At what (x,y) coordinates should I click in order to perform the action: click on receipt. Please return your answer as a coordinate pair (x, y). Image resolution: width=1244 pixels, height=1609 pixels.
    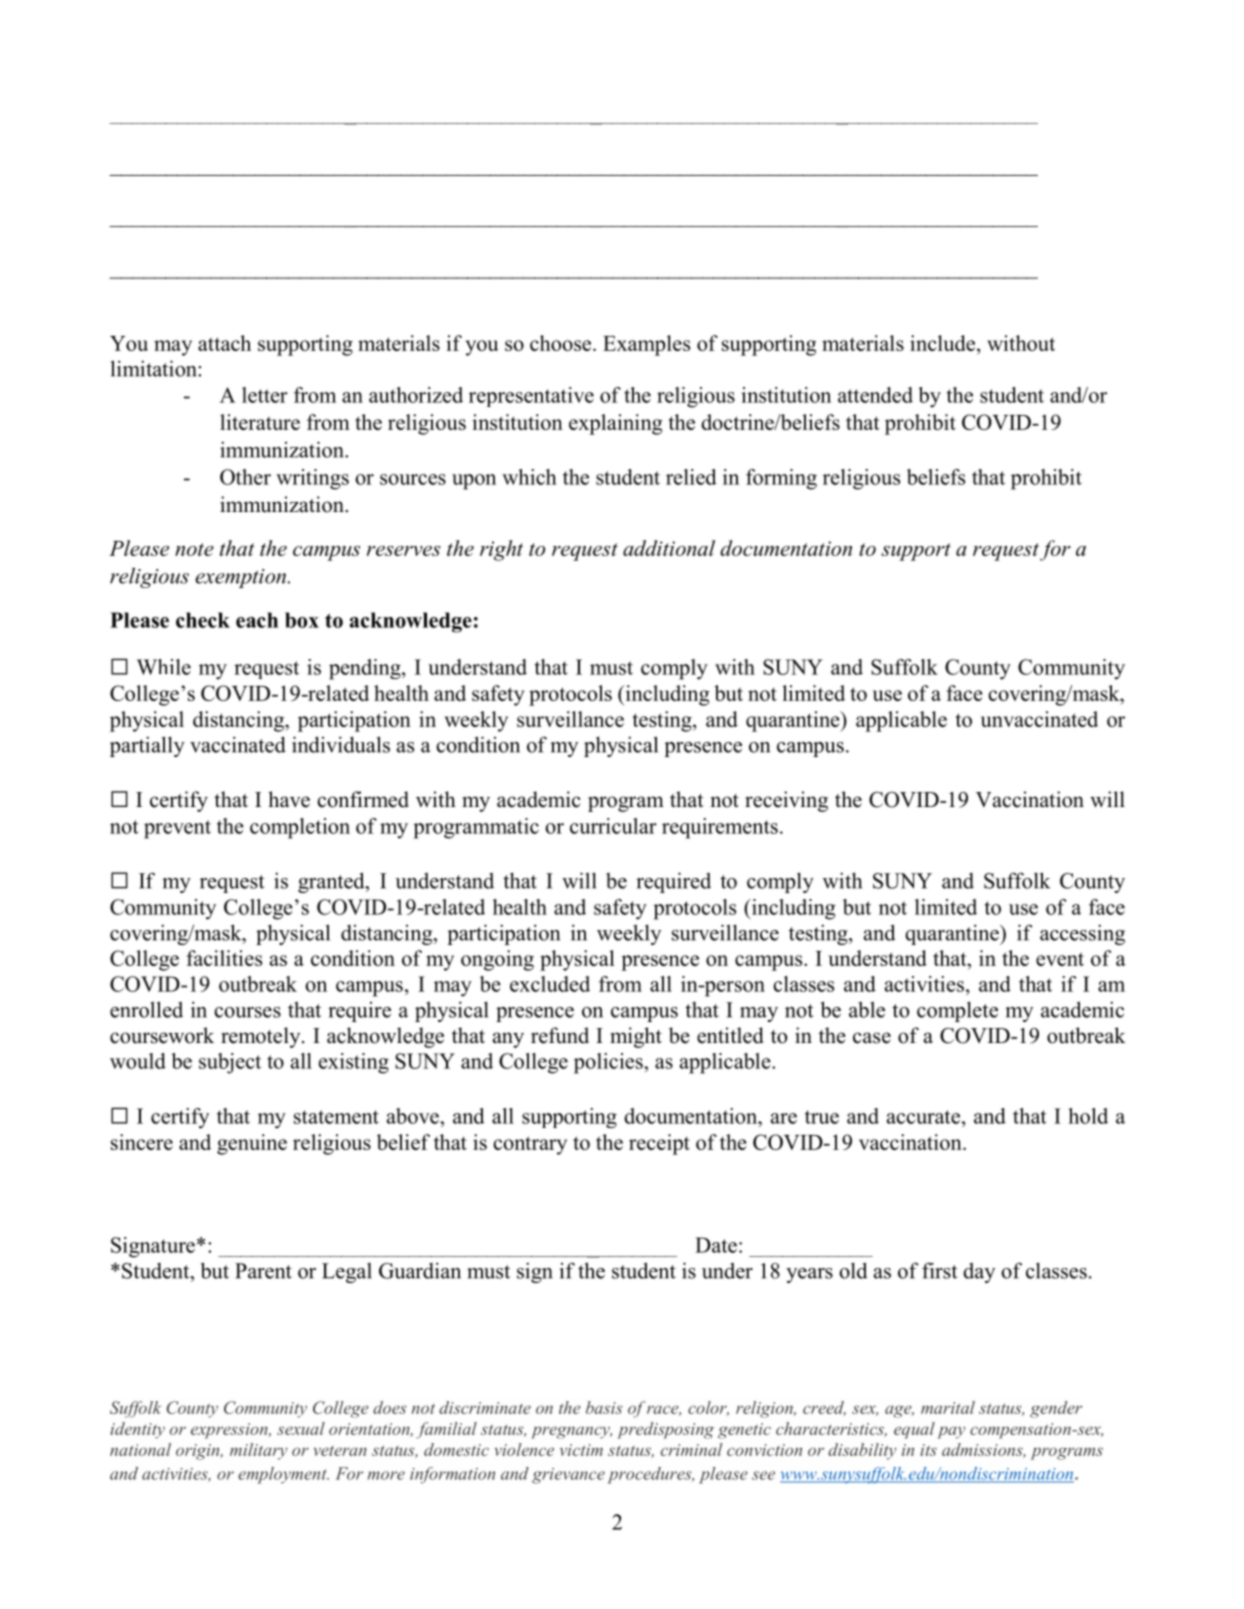
    Looking at the image, I should click on (659, 1144).
